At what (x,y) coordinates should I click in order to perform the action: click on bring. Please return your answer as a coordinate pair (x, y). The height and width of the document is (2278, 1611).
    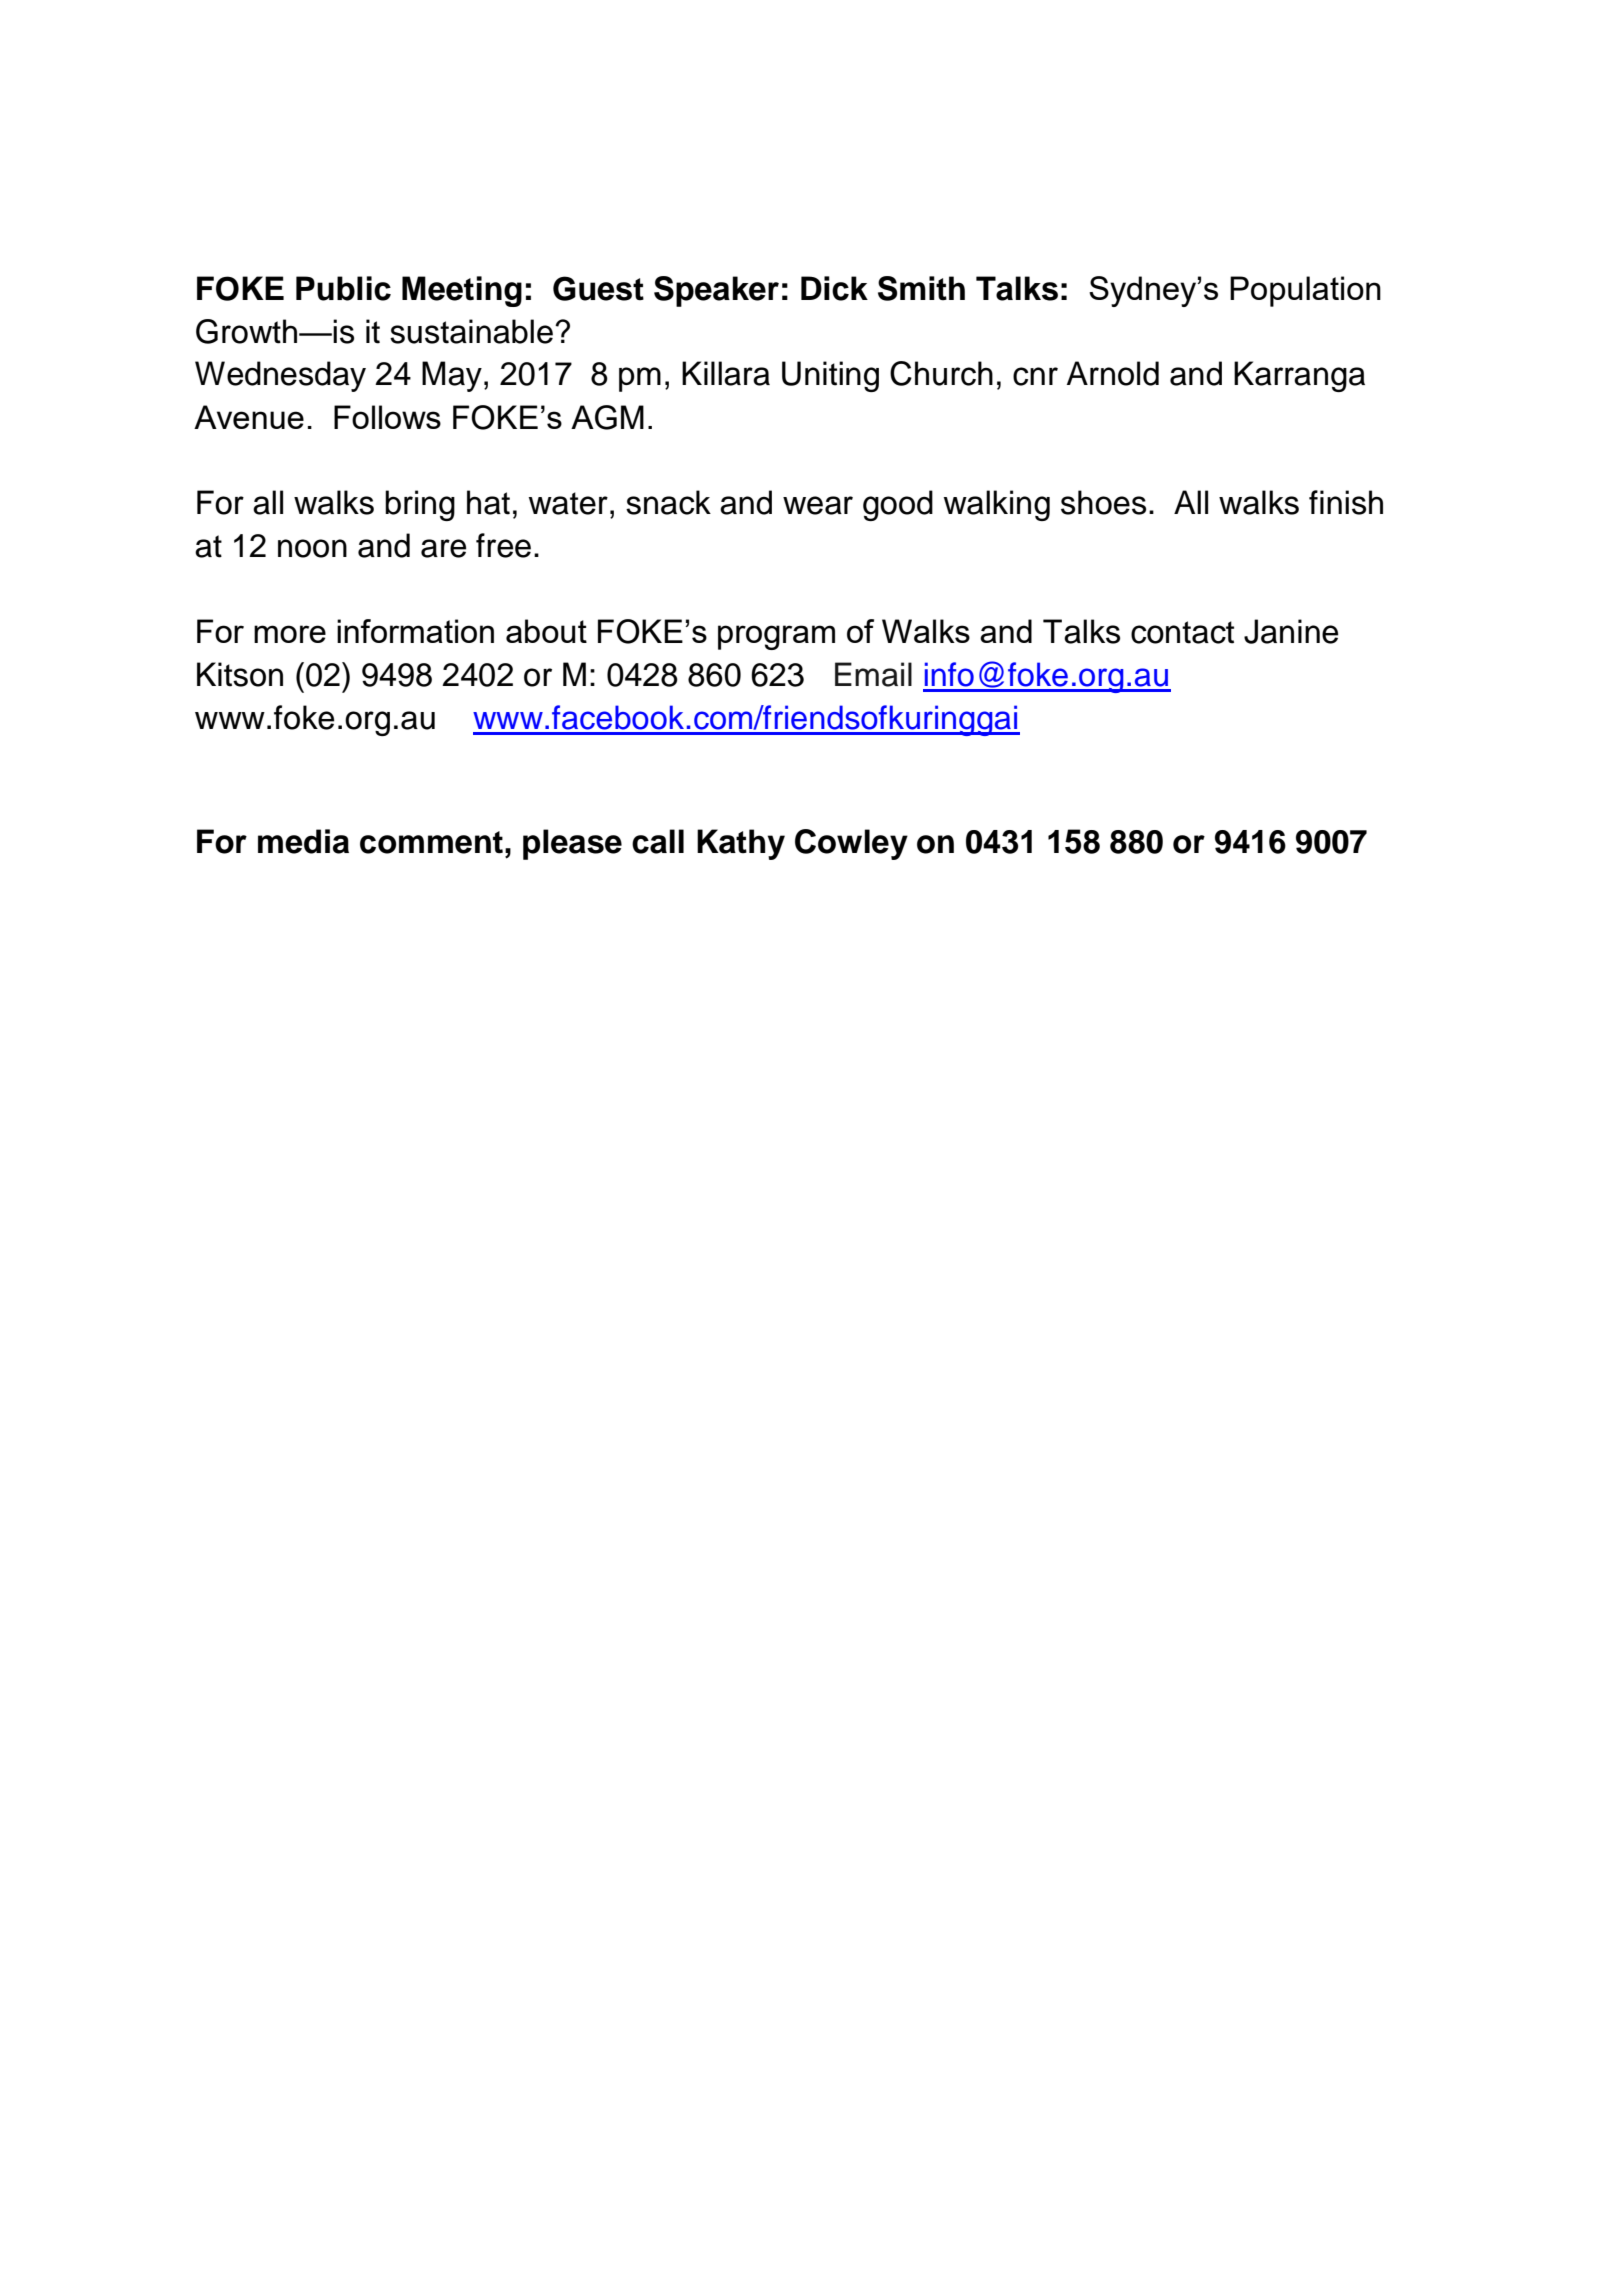
    Looking at the image, I should click on (420, 505).
